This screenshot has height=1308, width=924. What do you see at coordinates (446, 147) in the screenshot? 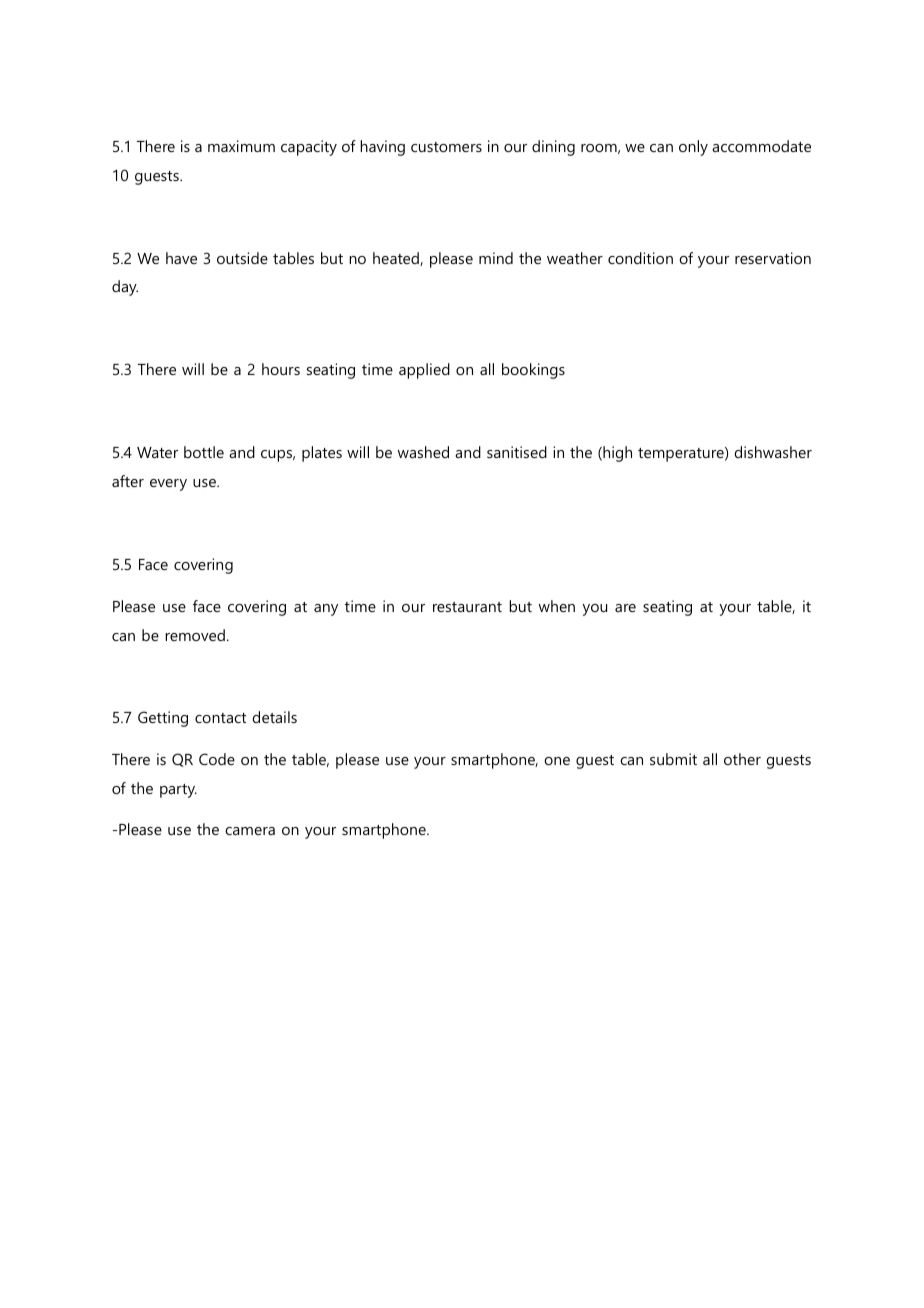
I see `customers` at bounding box center [446, 147].
